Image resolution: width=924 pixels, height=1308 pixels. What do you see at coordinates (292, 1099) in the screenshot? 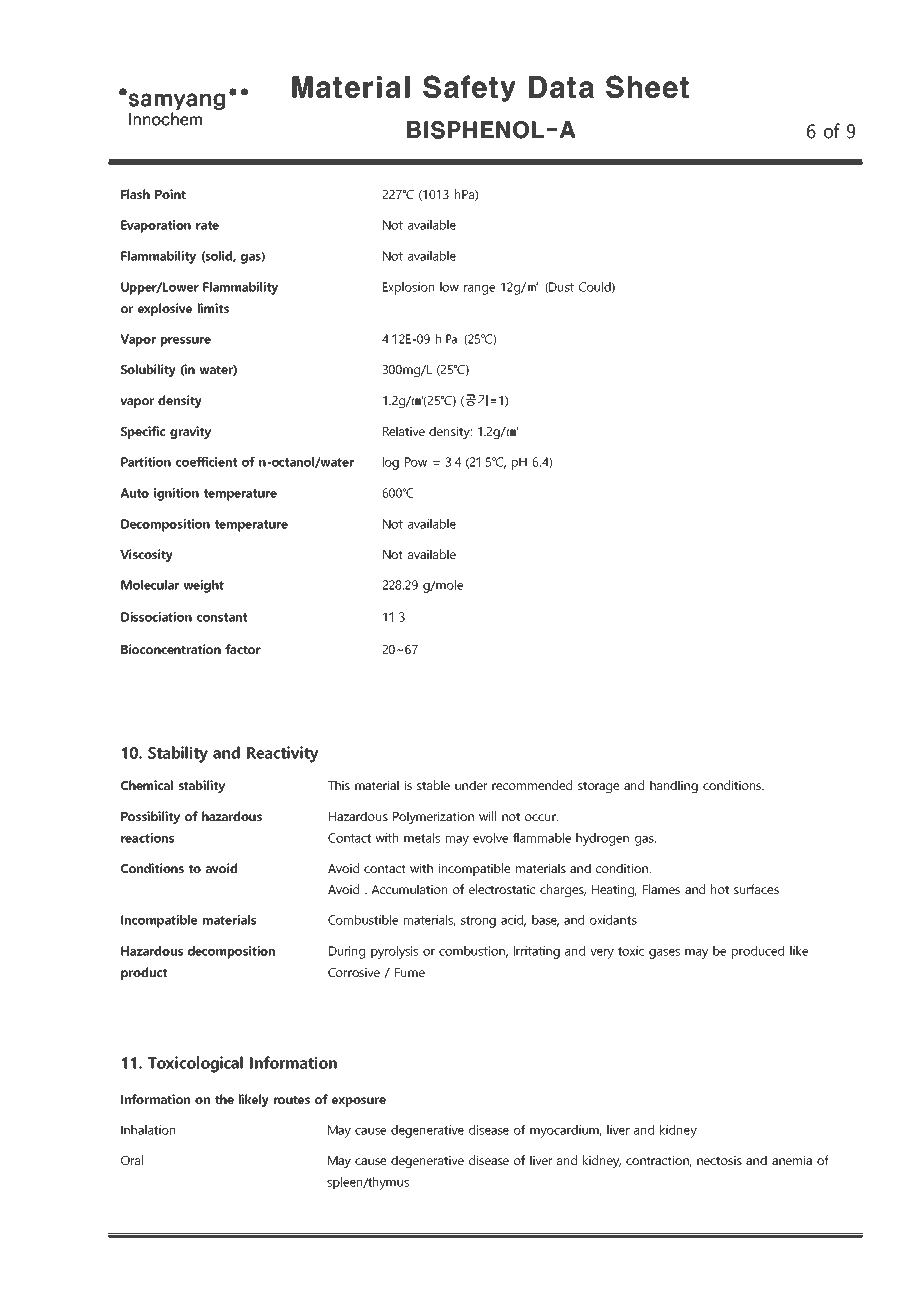
I see `routes` at bounding box center [292, 1099].
